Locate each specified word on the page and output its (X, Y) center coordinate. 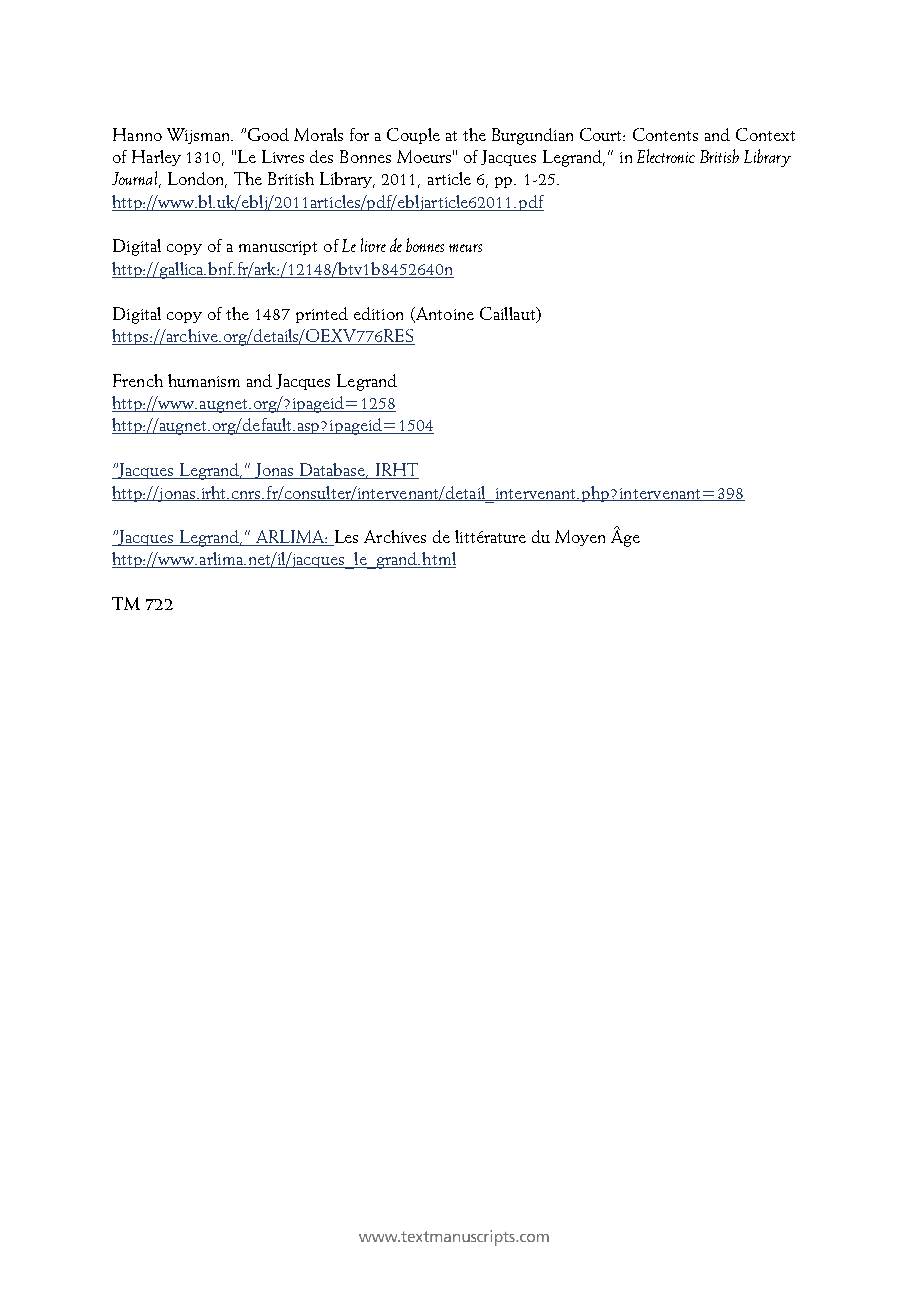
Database (333, 471)
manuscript (278, 248)
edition (378, 313)
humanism (204, 380)
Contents (665, 134)
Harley (156, 158)
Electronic (666, 156)
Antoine (443, 314)
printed (322, 315)
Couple (413, 136)
